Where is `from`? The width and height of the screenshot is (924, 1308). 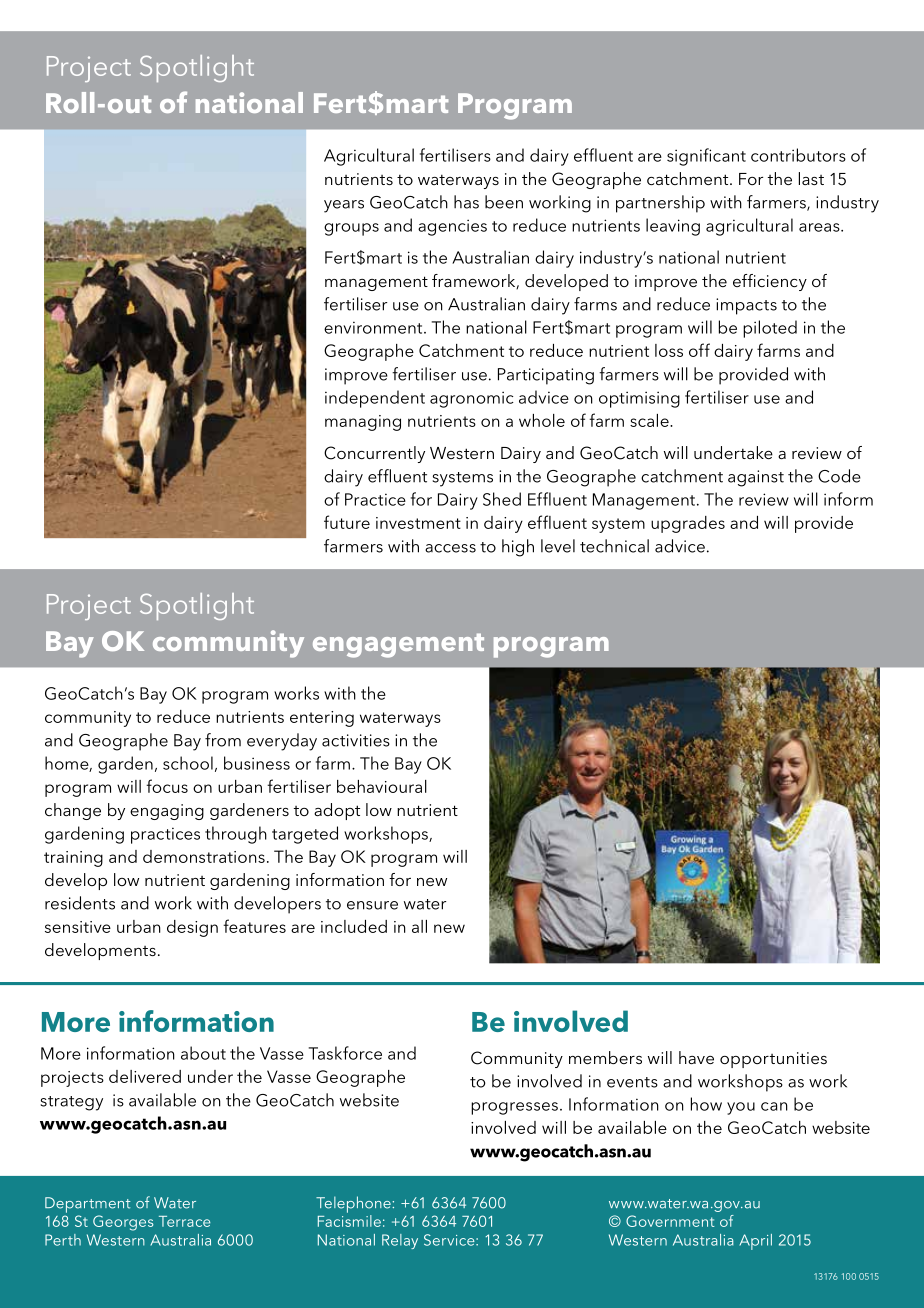 from is located at coordinates (223, 740).
